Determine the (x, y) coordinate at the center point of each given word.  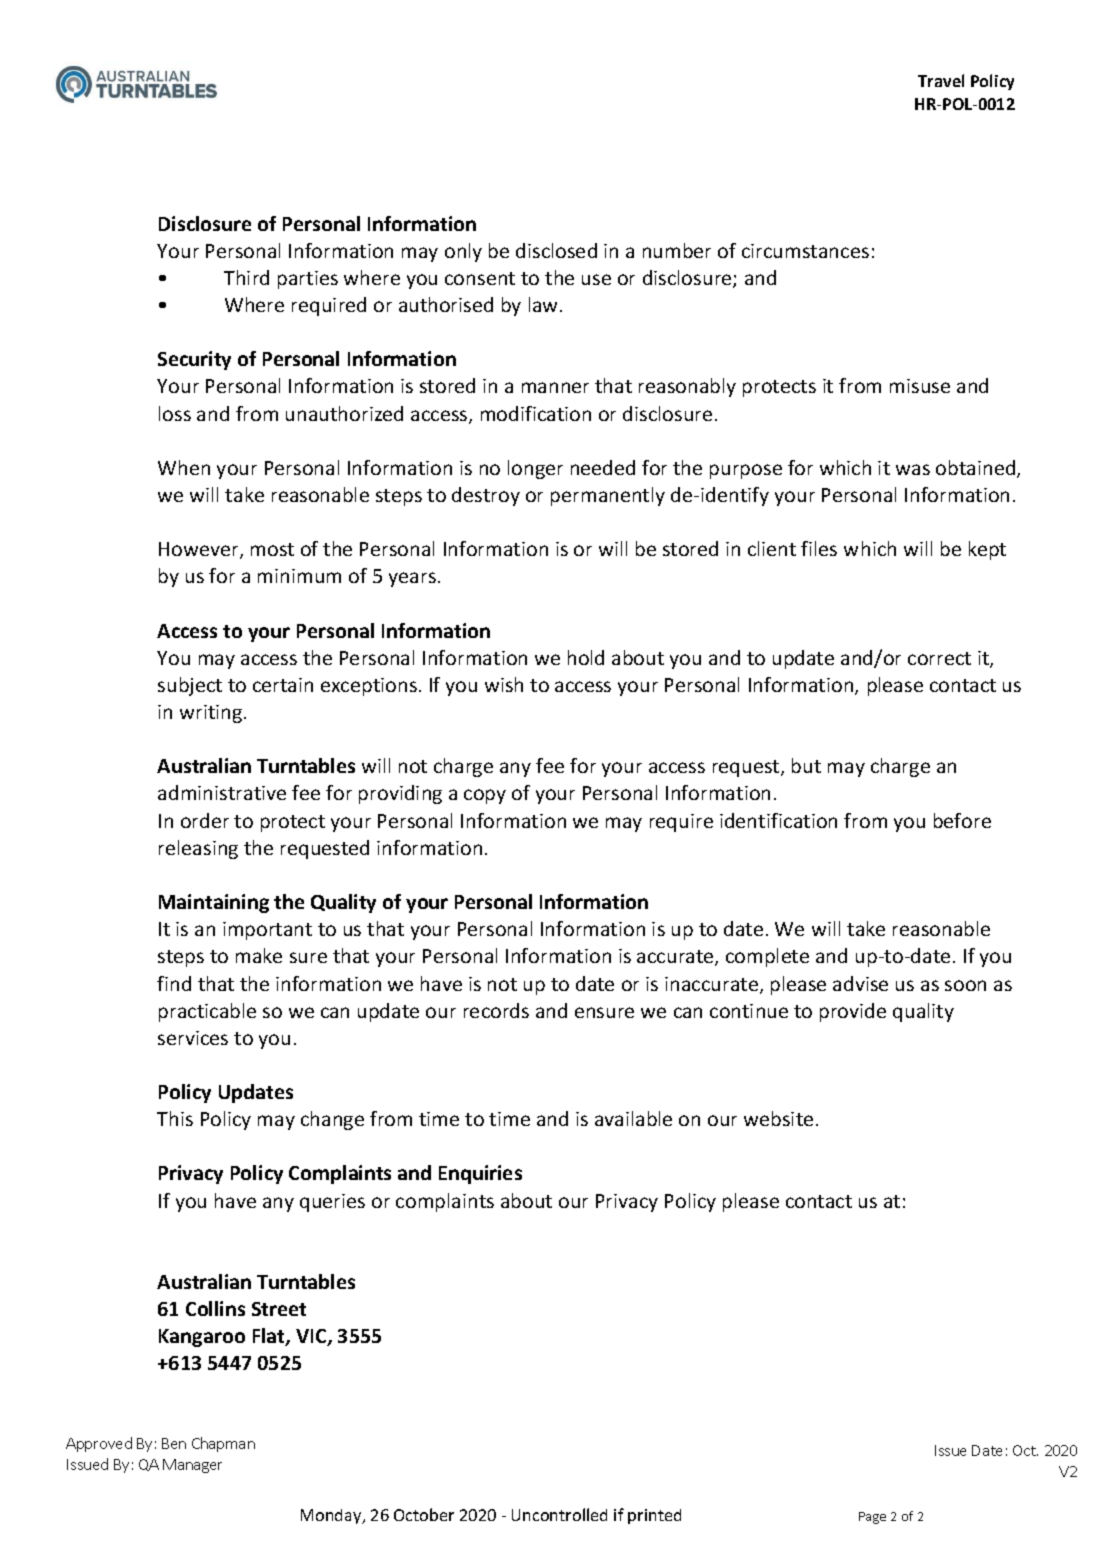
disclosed (556, 250)
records (496, 1010)
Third (246, 277)
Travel (941, 80)
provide (853, 1012)
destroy (486, 496)
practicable (207, 1012)
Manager (192, 1466)
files (819, 548)
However (200, 550)
